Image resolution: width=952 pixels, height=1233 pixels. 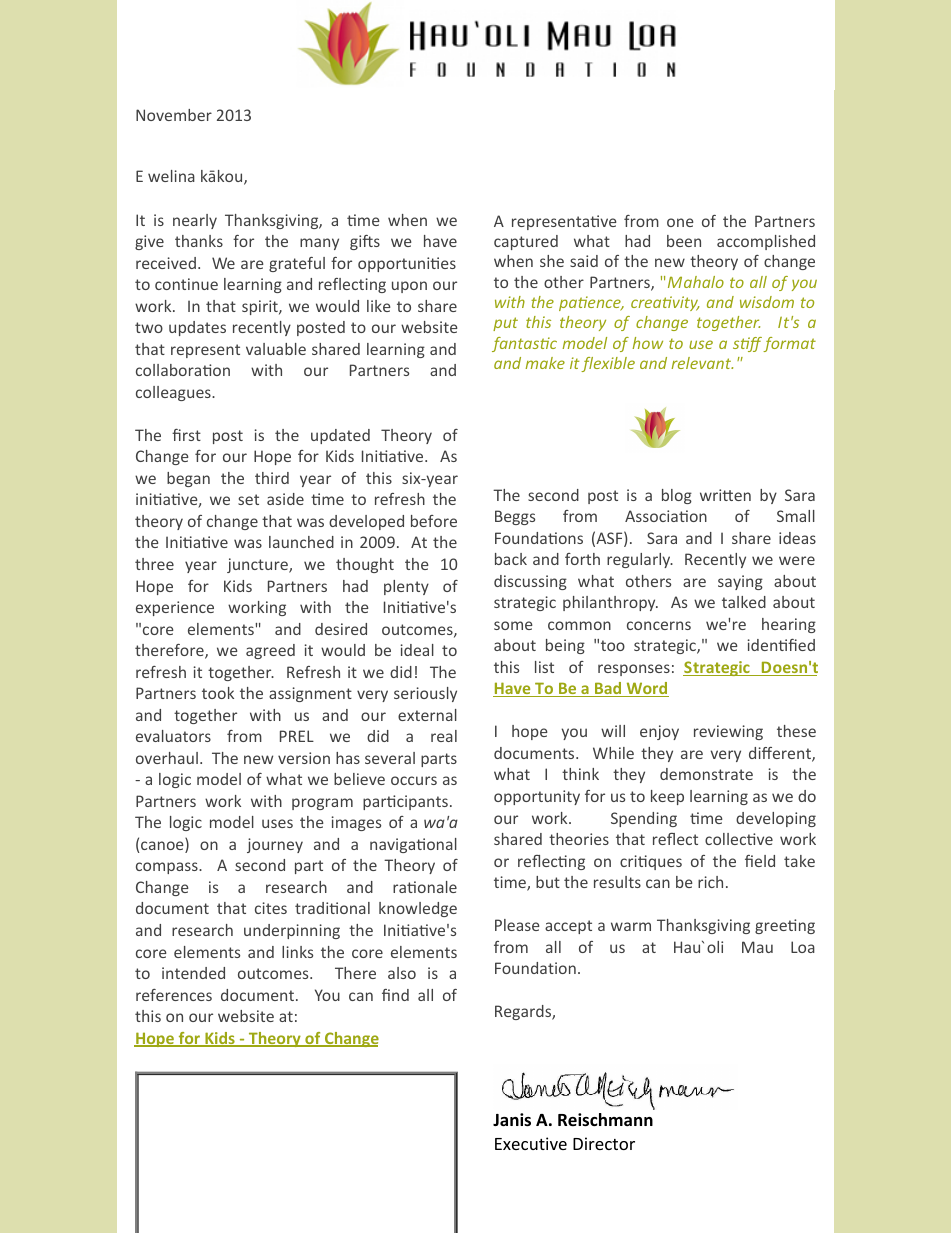 What do you see at coordinates (744, 602) in the screenshot?
I see `talked` at bounding box center [744, 602].
